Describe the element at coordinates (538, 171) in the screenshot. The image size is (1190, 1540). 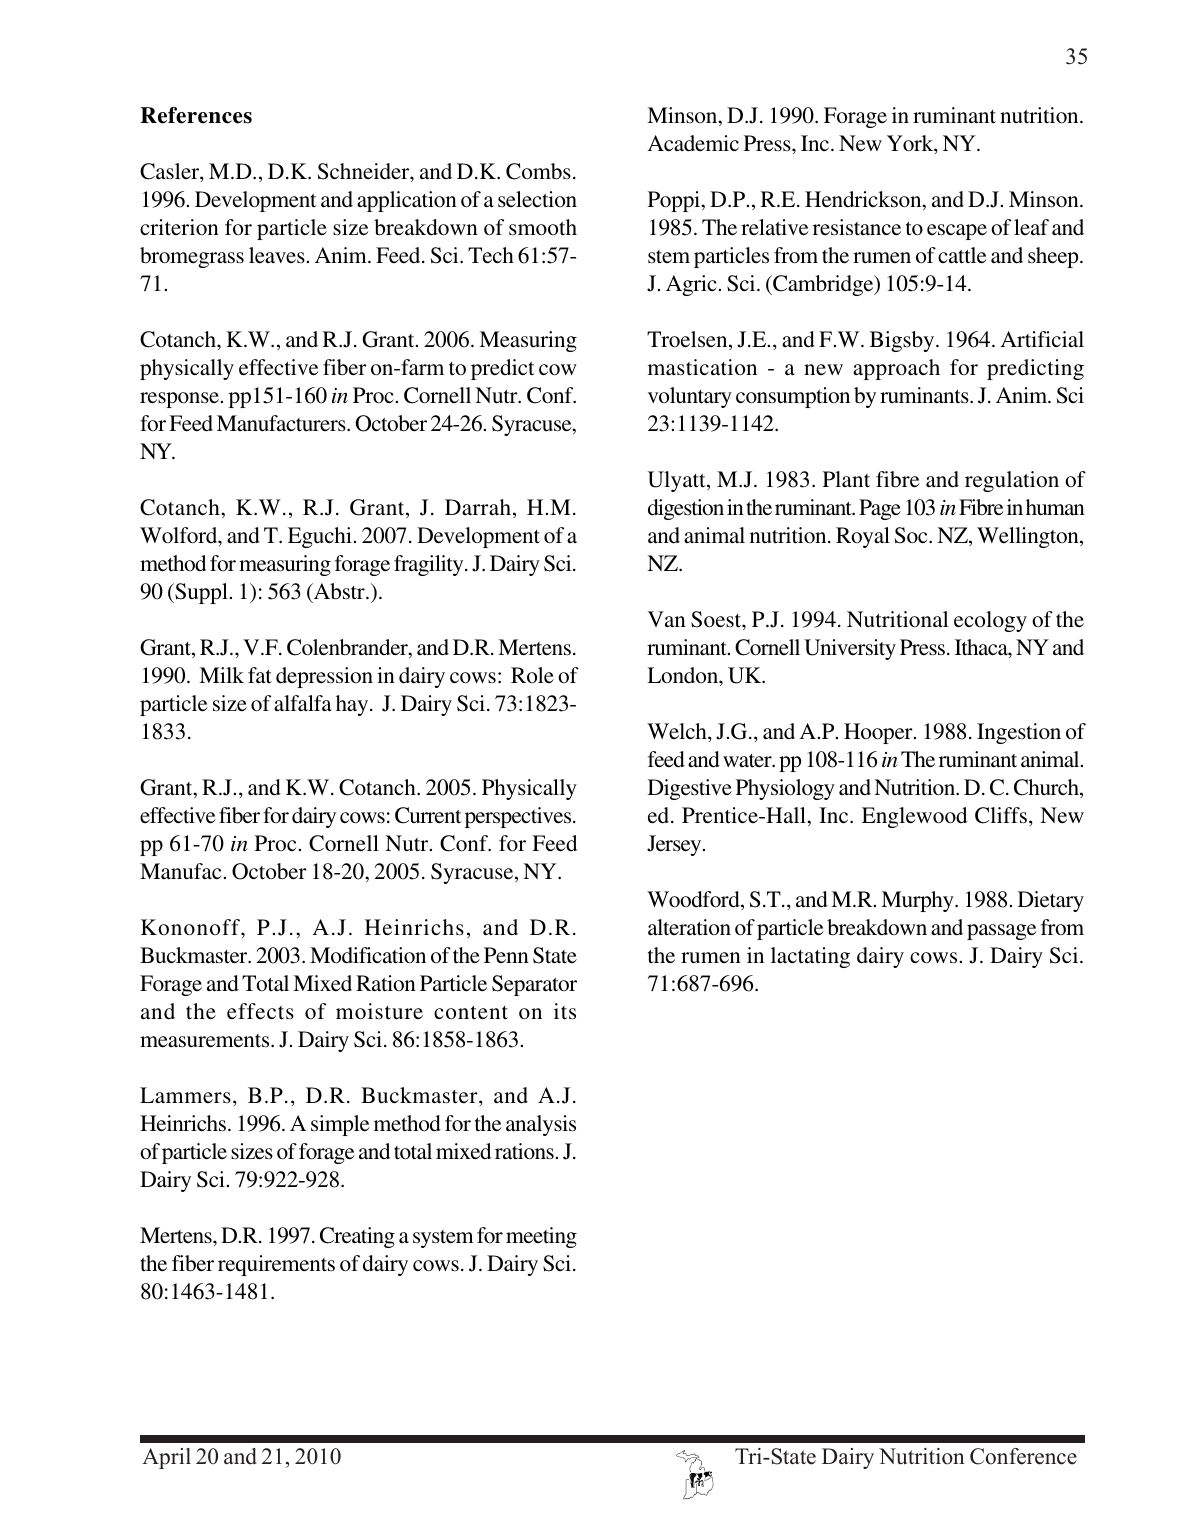
I see `Combs` at that location.
